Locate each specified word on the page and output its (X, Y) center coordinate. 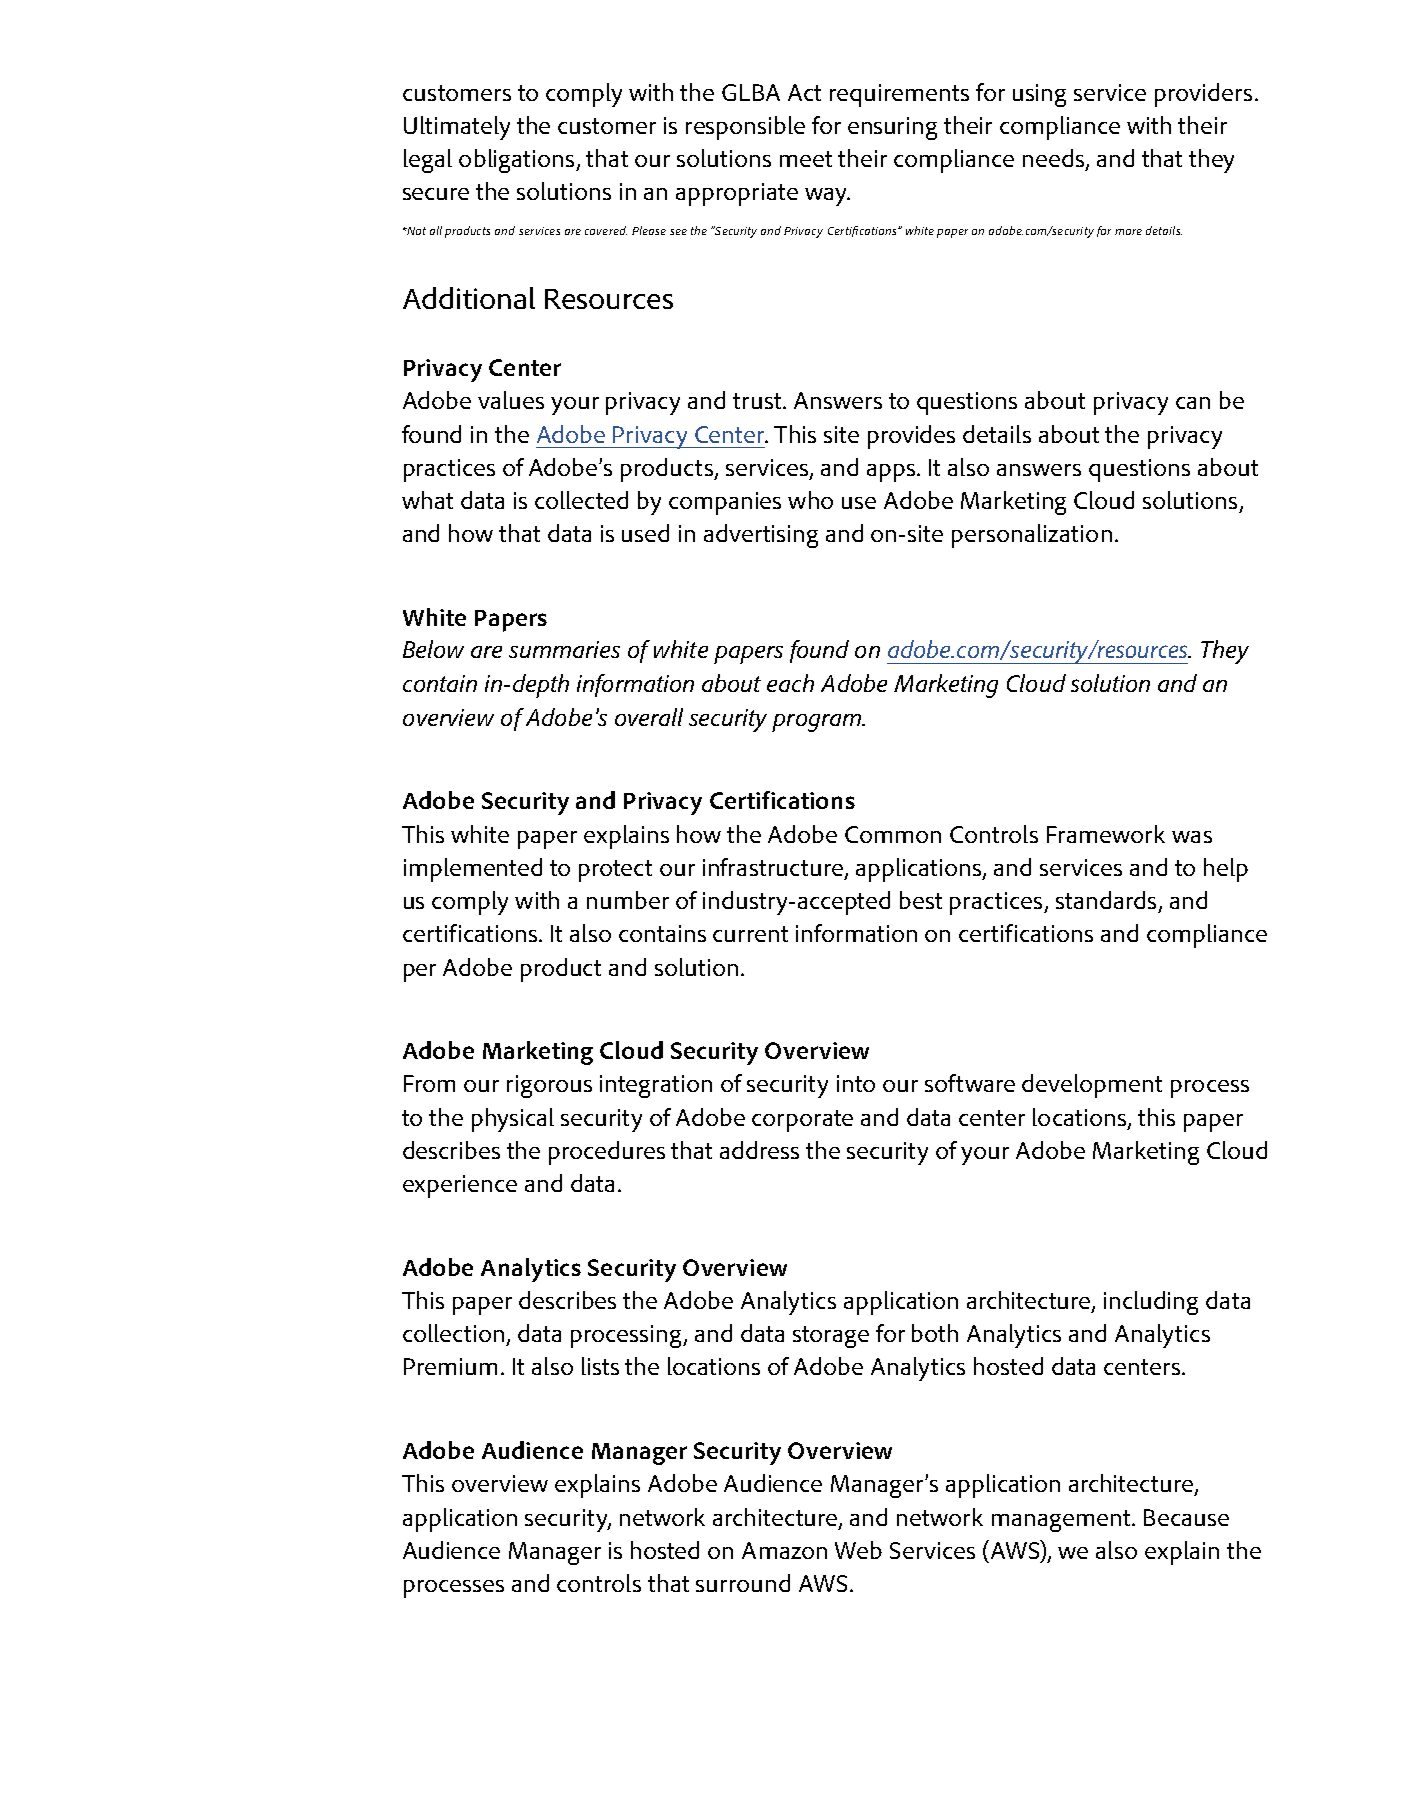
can (1193, 403)
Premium (450, 1366)
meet (806, 159)
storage (831, 1337)
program (818, 723)
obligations (518, 161)
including (1151, 1303)
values (511, 400)
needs (1053, 158)
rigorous (549, 1086)
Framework (1106, 834)
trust (757, 401)
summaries (564, 649)
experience (460, 1186)
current (750, 934)
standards (1106, 900)
